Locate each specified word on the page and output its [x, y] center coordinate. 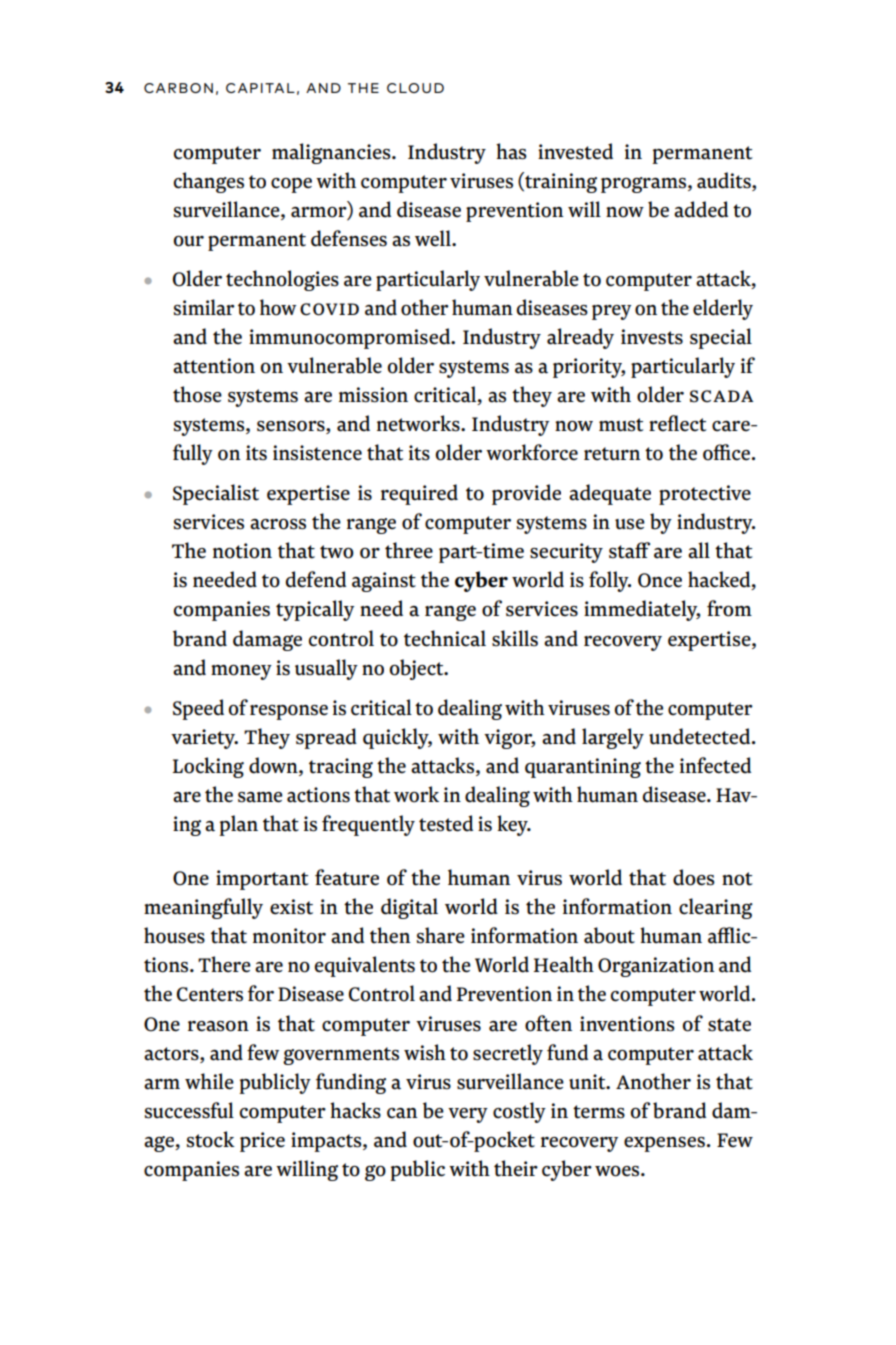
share [441, 935]
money [241, 672]
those [197, 394]
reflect [677, 423]
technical [445, 638]
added [701, 209]
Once [660, 580]
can [402, 1113]
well [434, 238]
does [694, 877]
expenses [664, 1144]
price [262, 1142]
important [262, 880]
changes [209, 182]
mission [373, 395]
